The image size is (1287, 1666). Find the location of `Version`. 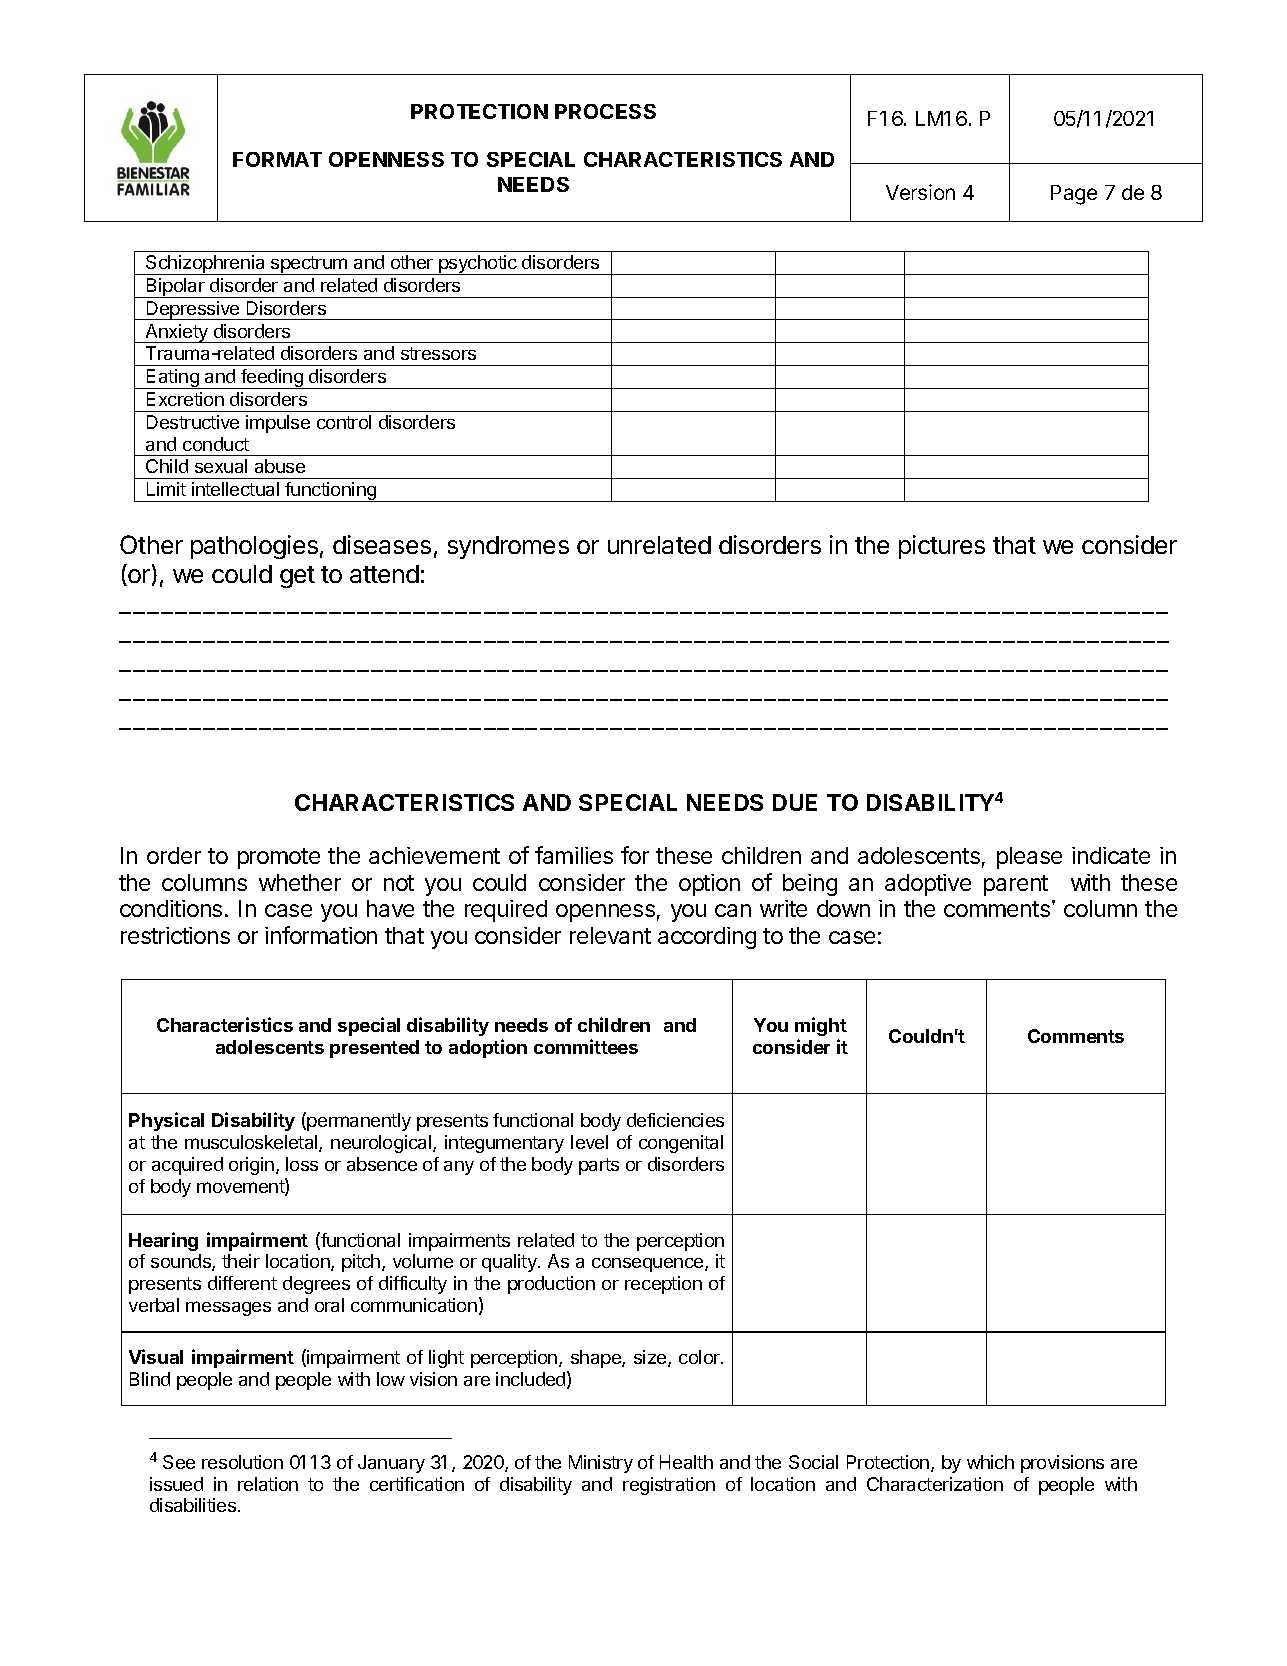

Version is located at coordinates (920, 192).
